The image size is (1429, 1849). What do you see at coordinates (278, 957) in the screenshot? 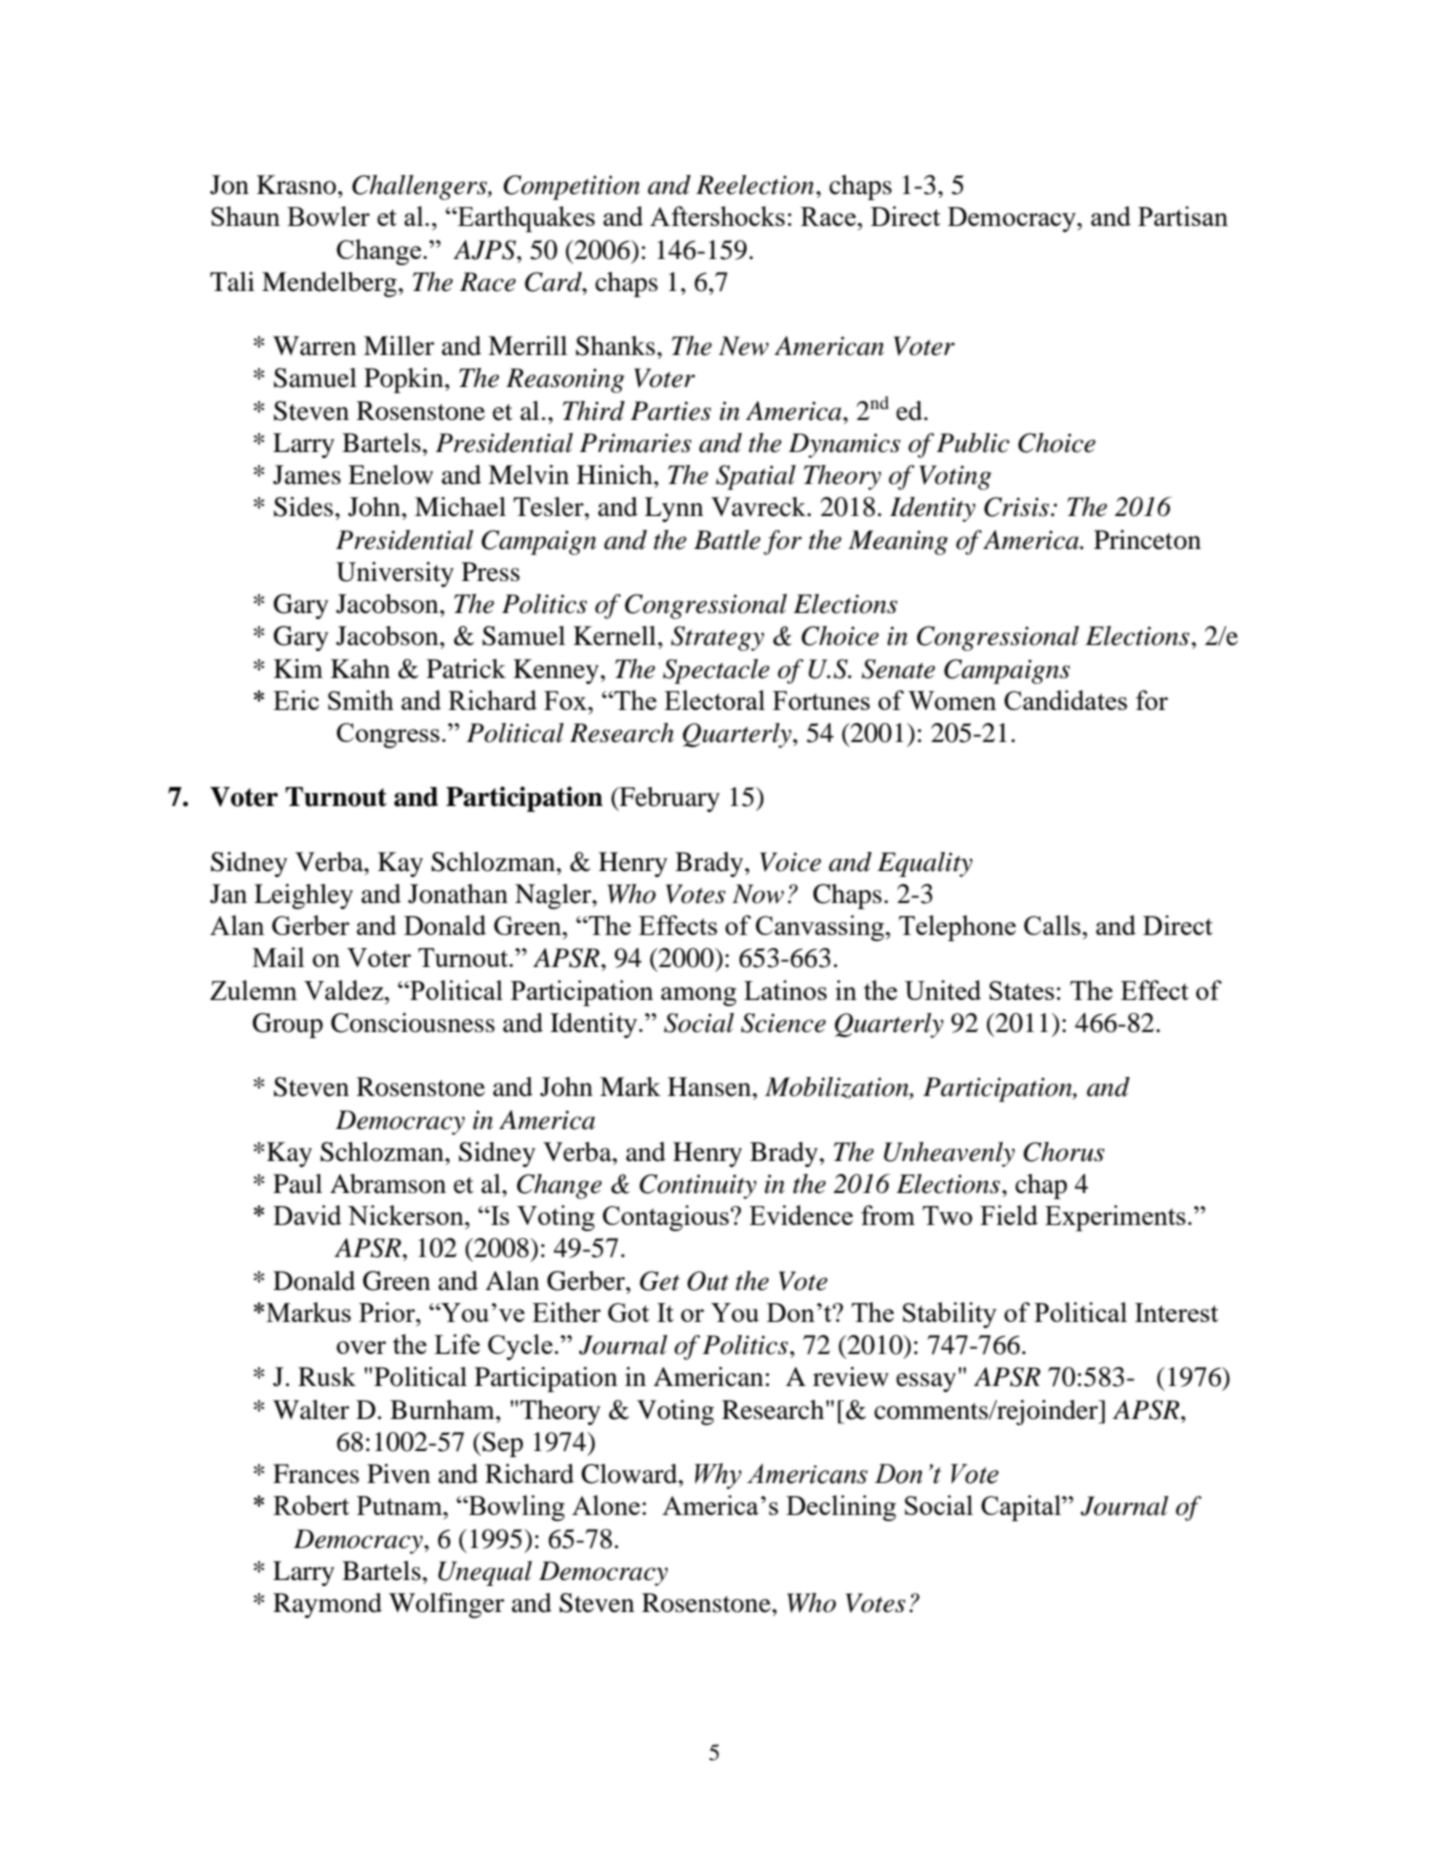
I see `Mail` at bounding box center [278, 957].
